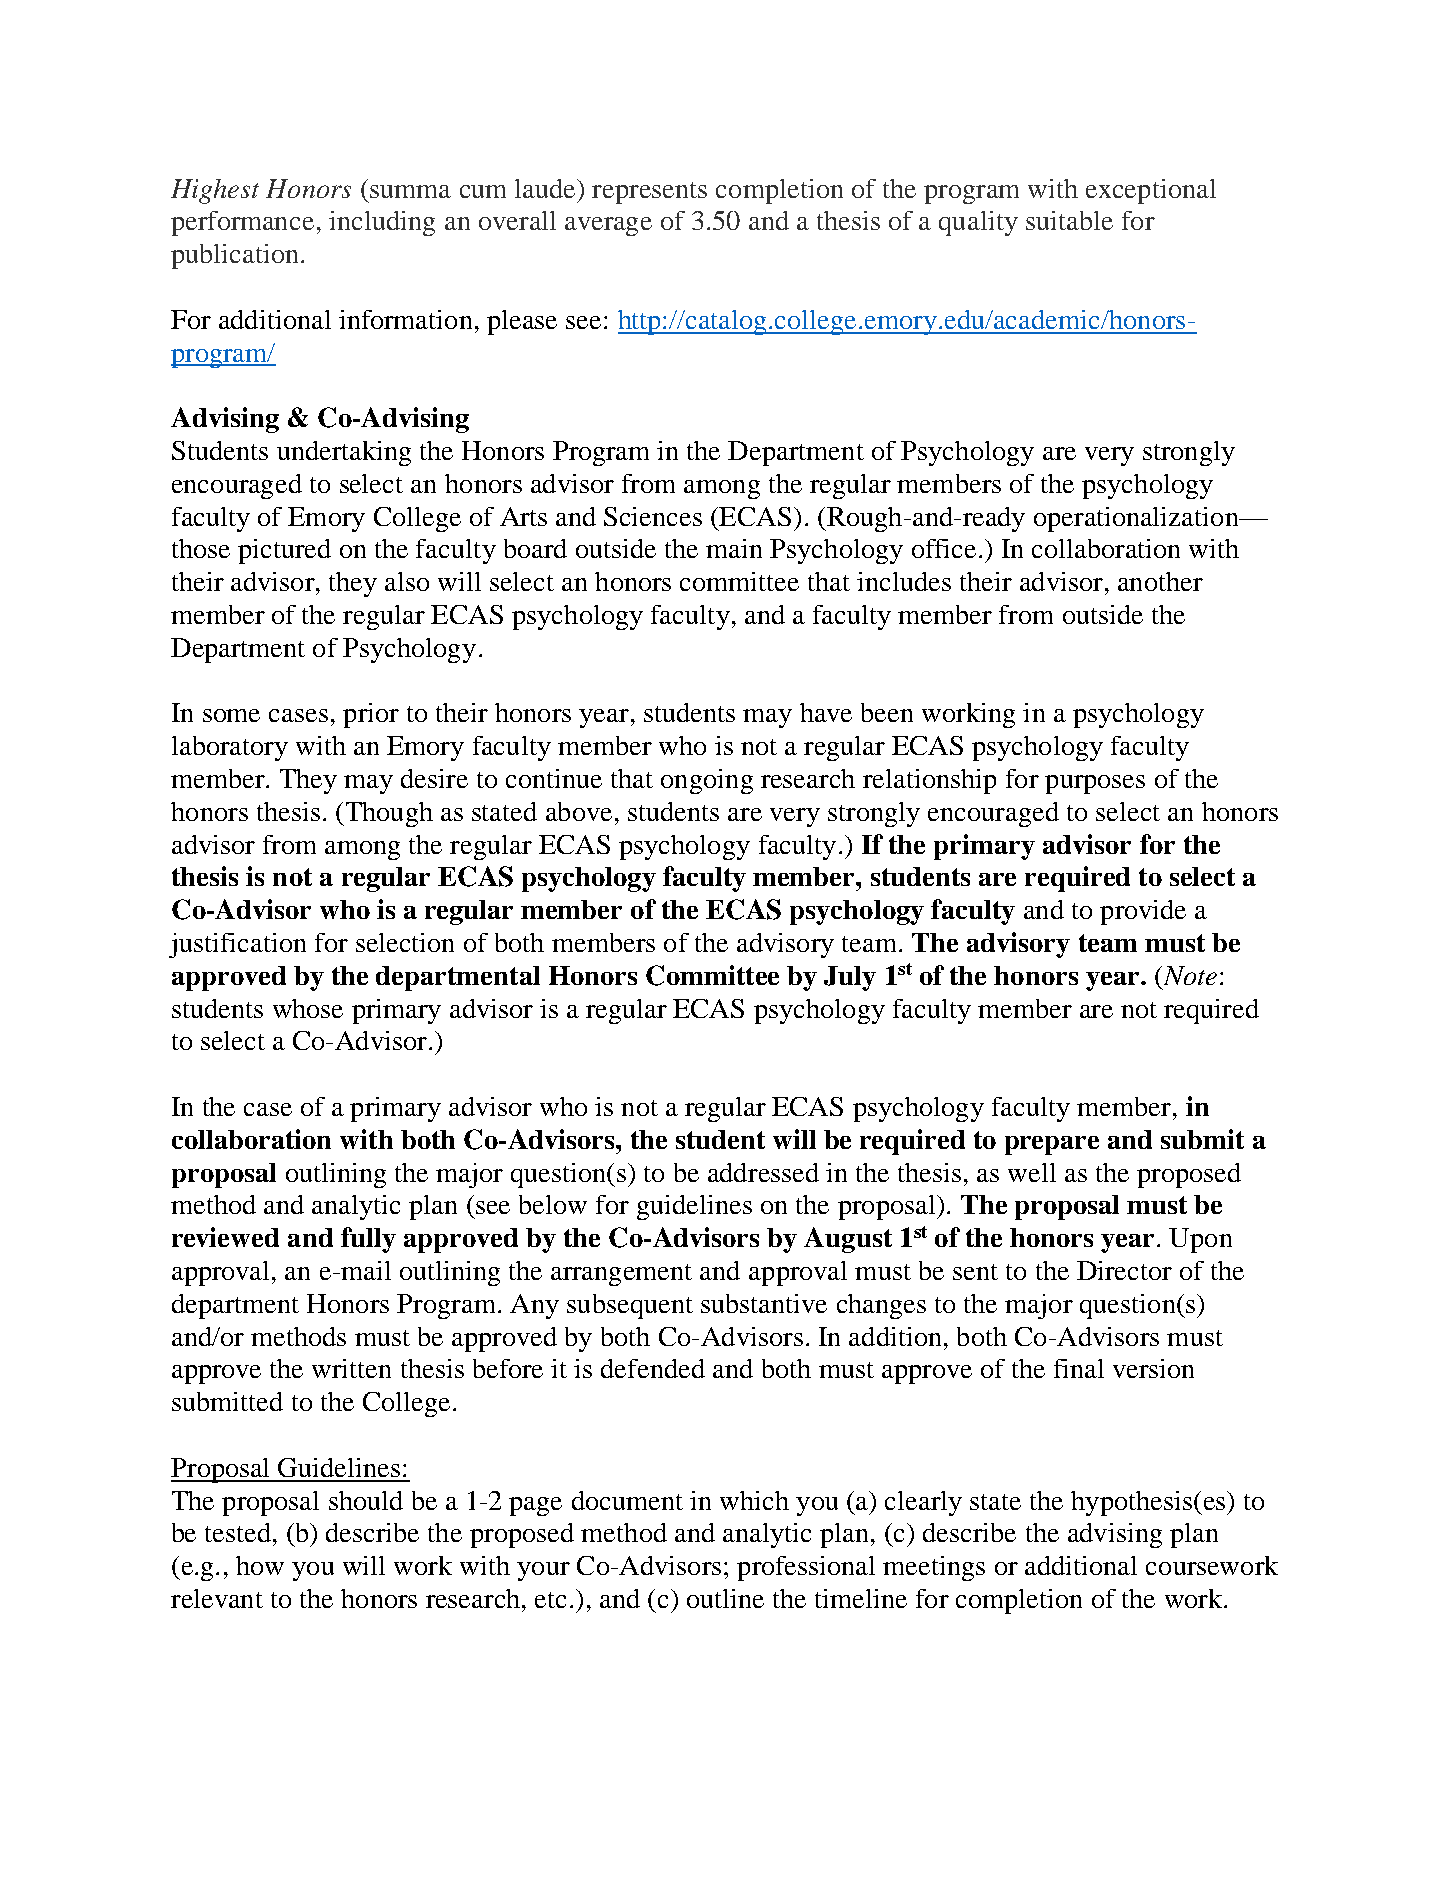 This document has height=1882, width=1454. I want to click on ongoing, so click(707, 781).
